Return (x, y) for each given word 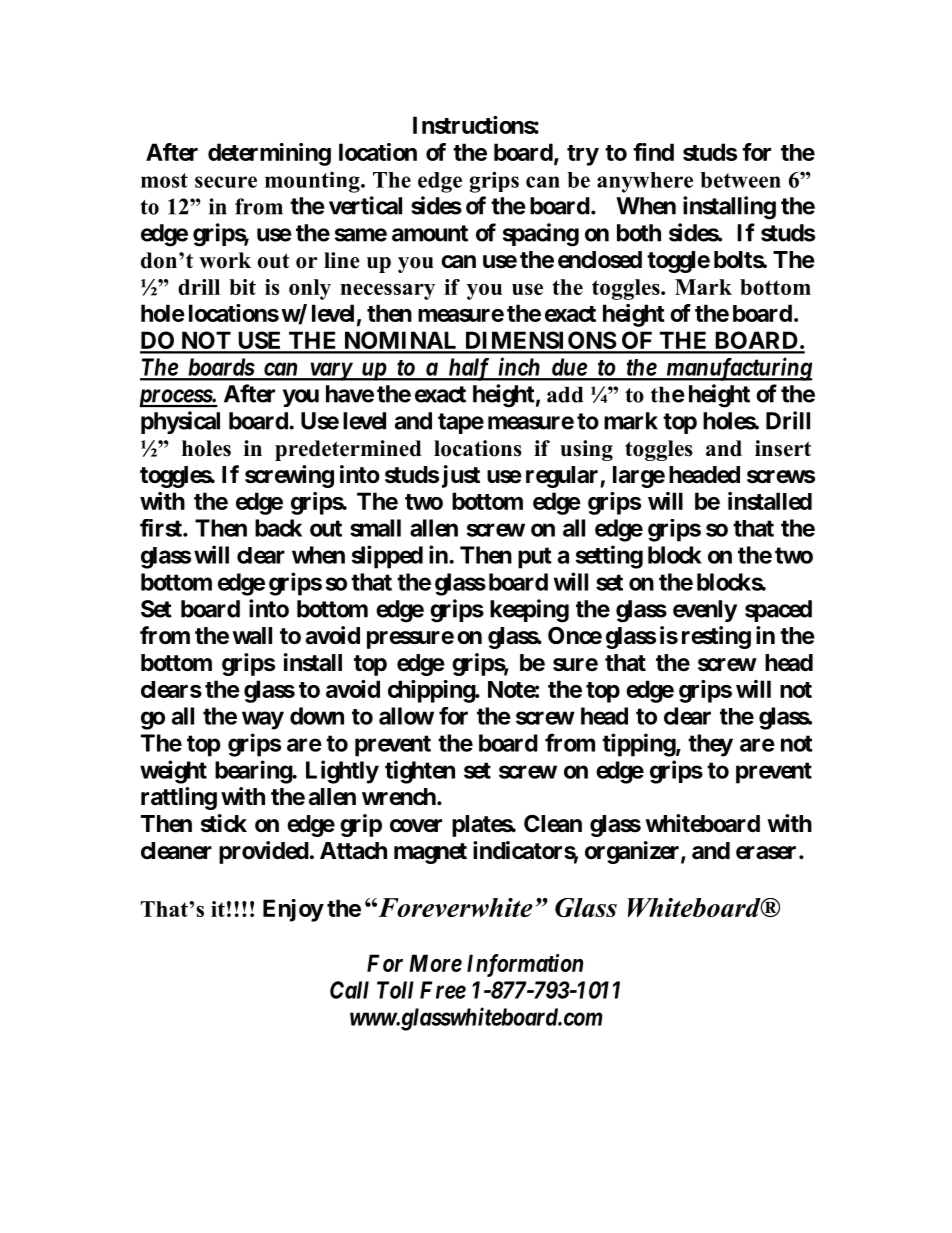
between (740, 180)
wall (252, 636)
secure (226, 182)
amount (430, 233)
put (535, 558)
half (469, 369)
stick (224, 823)
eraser (766, 853)
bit (242, 287)
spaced (778, 611)
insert (783, 448)
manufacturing (738, 369)
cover (416, 826)
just (461, 476)
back (278, 528)
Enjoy (293, 910)
